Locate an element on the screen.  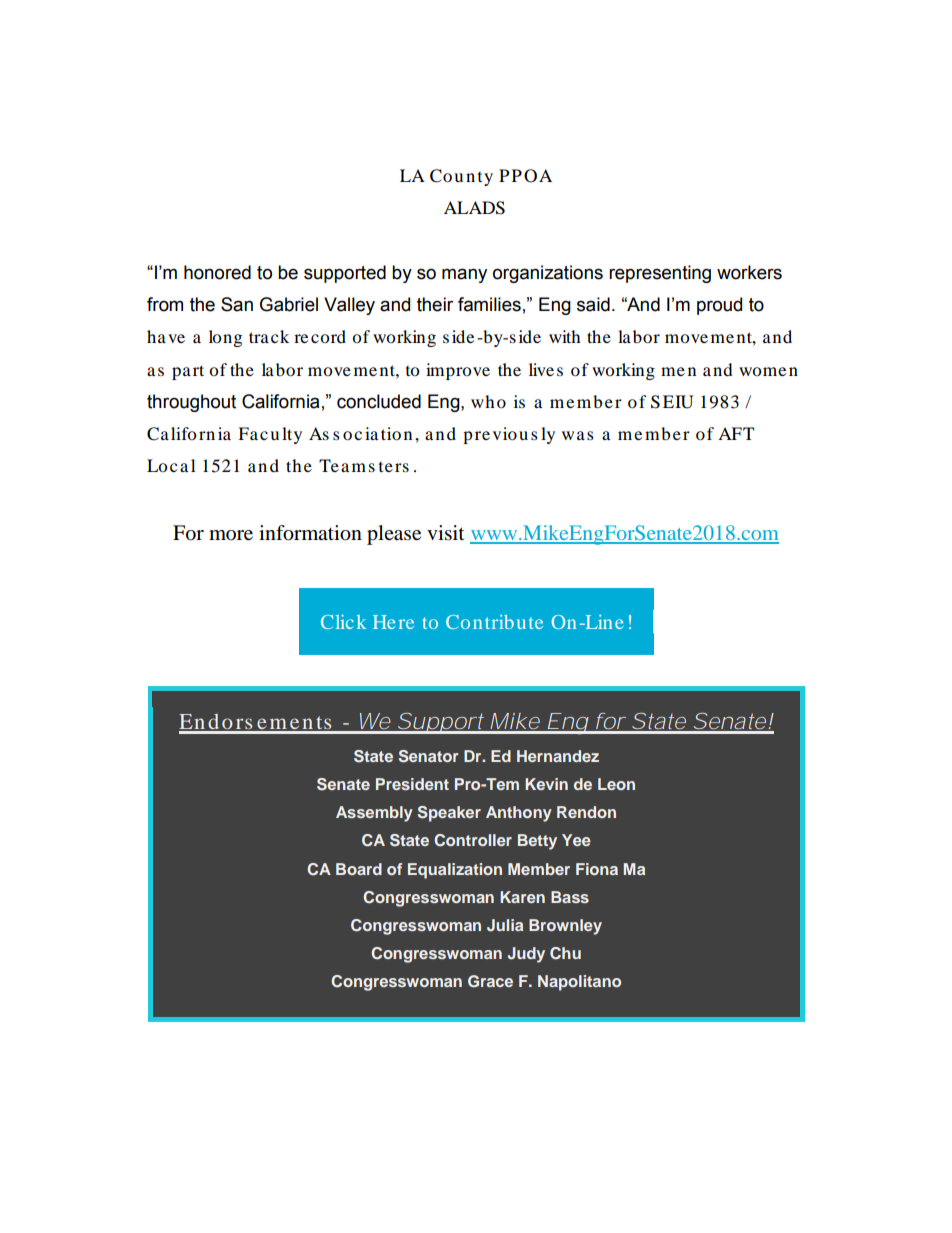
representing is located at coordinates (660, 274).
